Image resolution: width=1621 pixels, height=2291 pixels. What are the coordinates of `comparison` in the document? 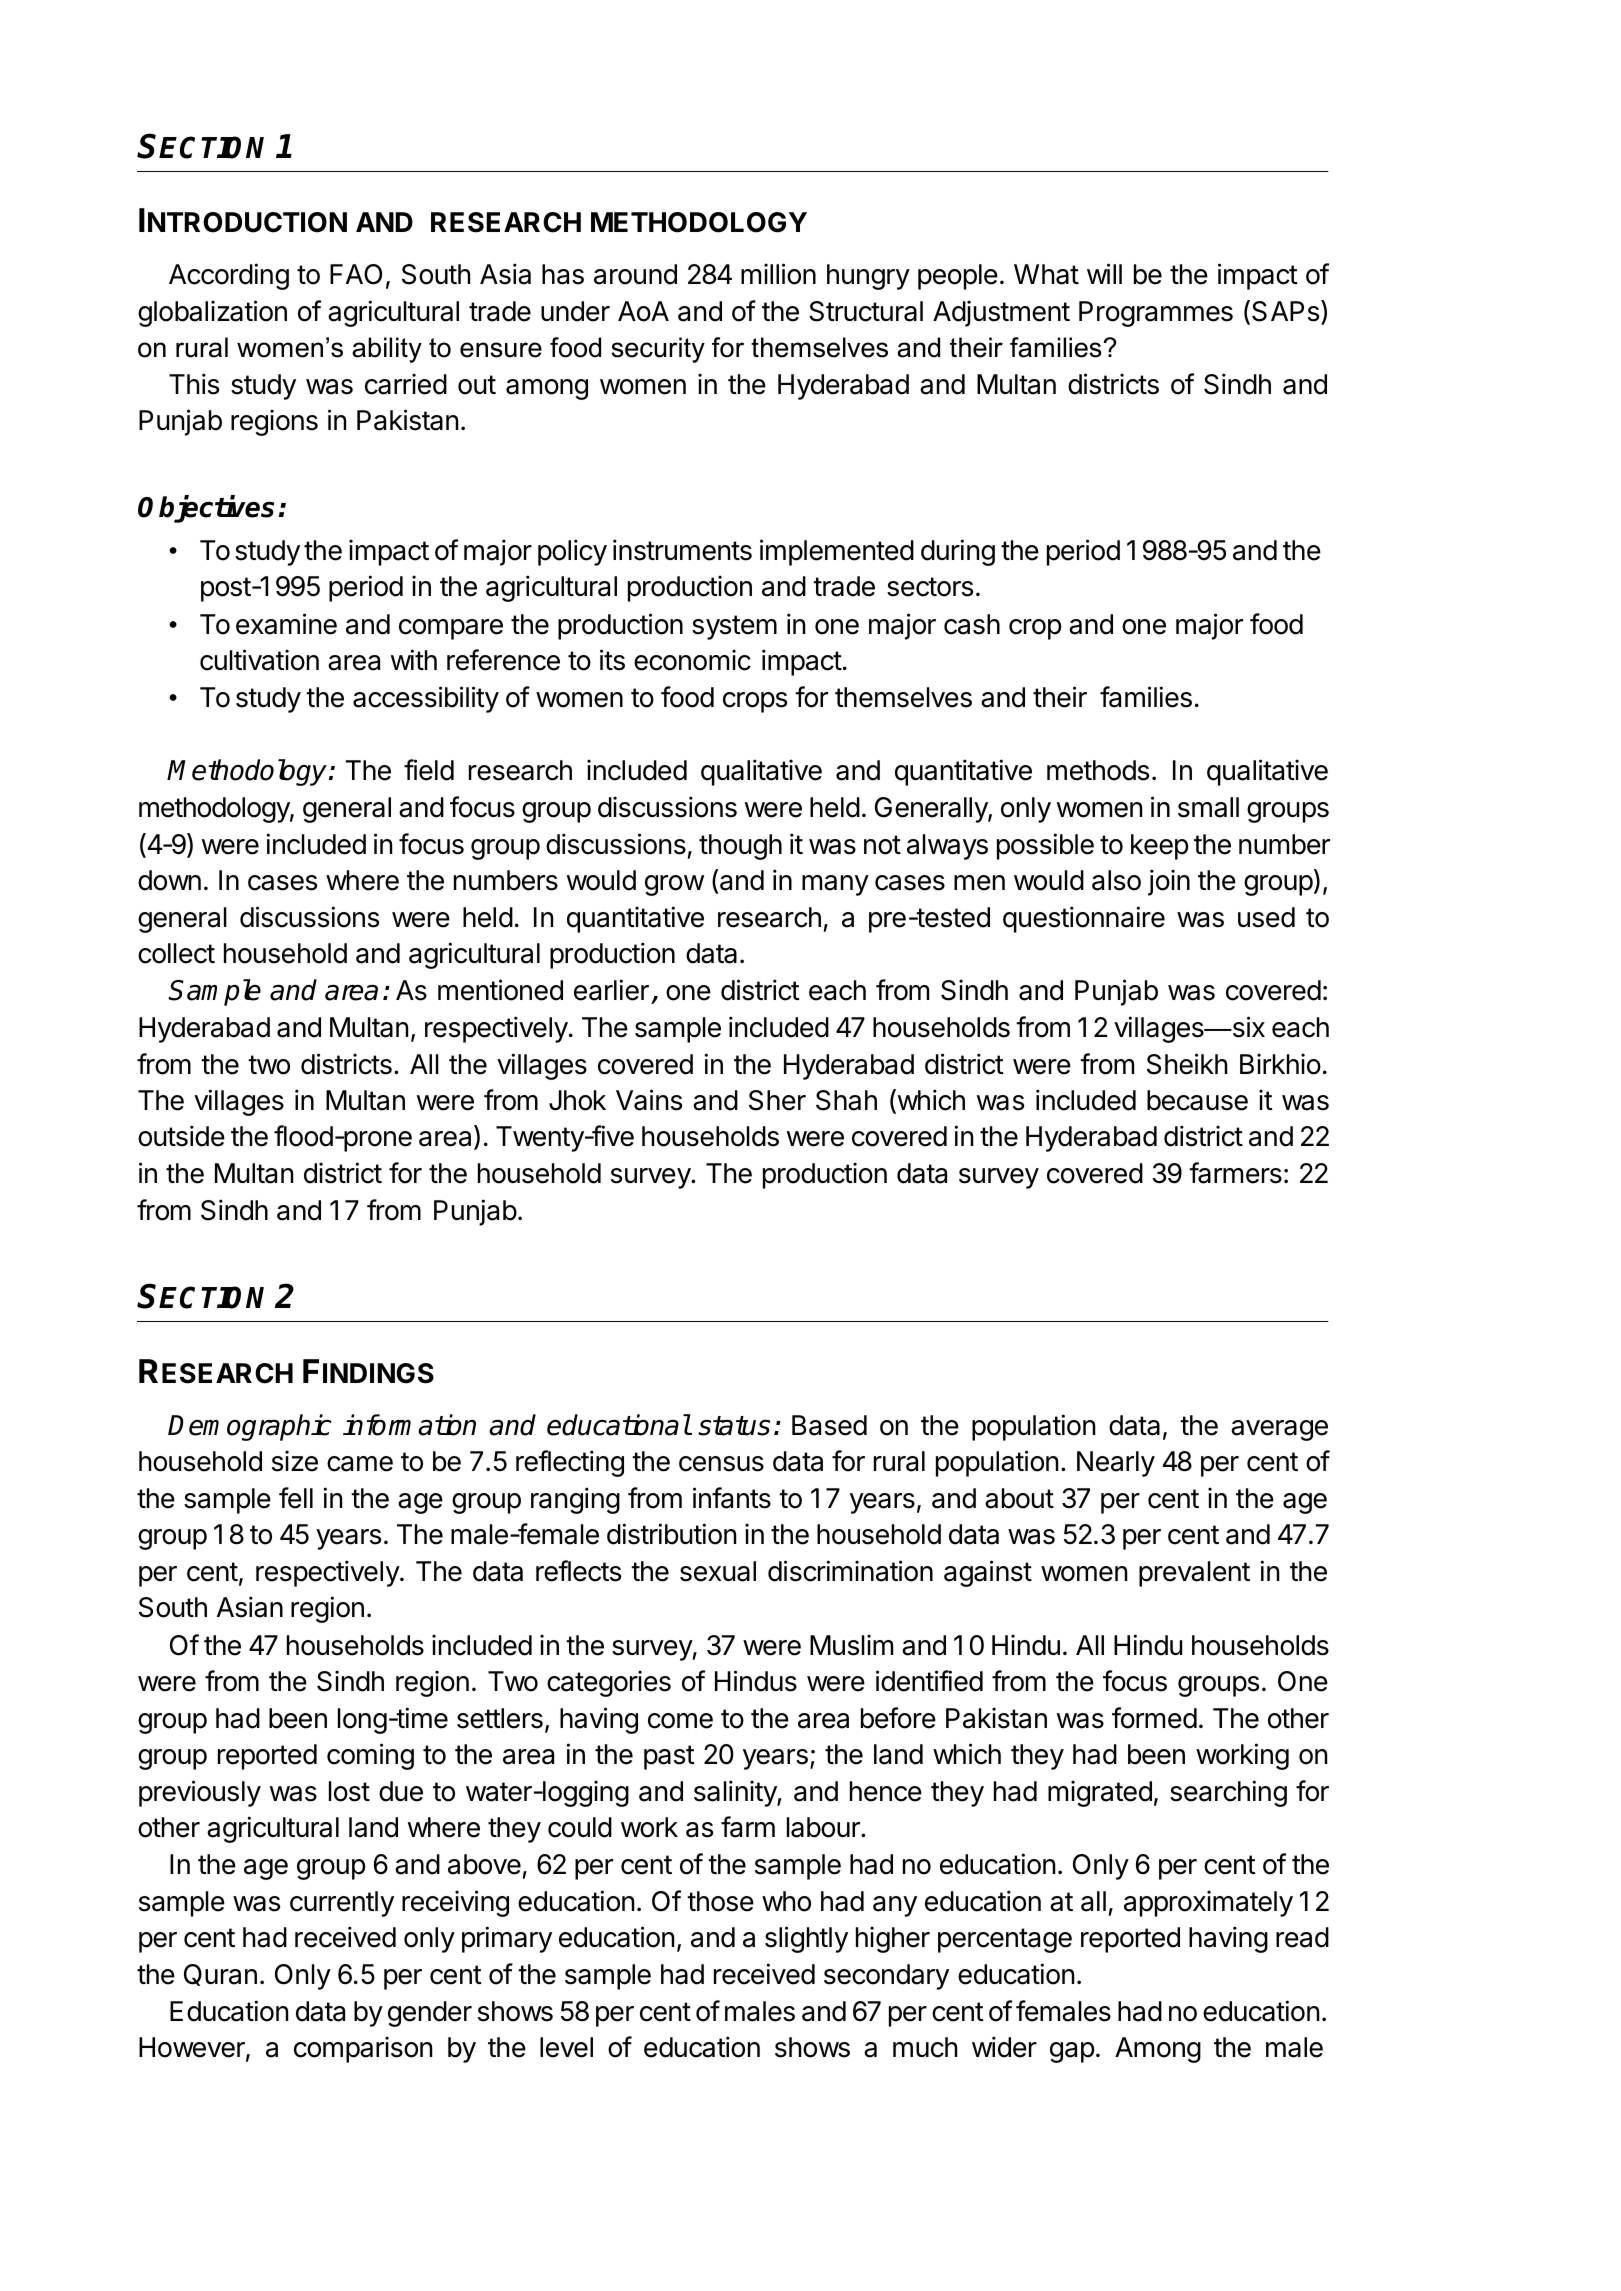 It's located at (363, 2049).
